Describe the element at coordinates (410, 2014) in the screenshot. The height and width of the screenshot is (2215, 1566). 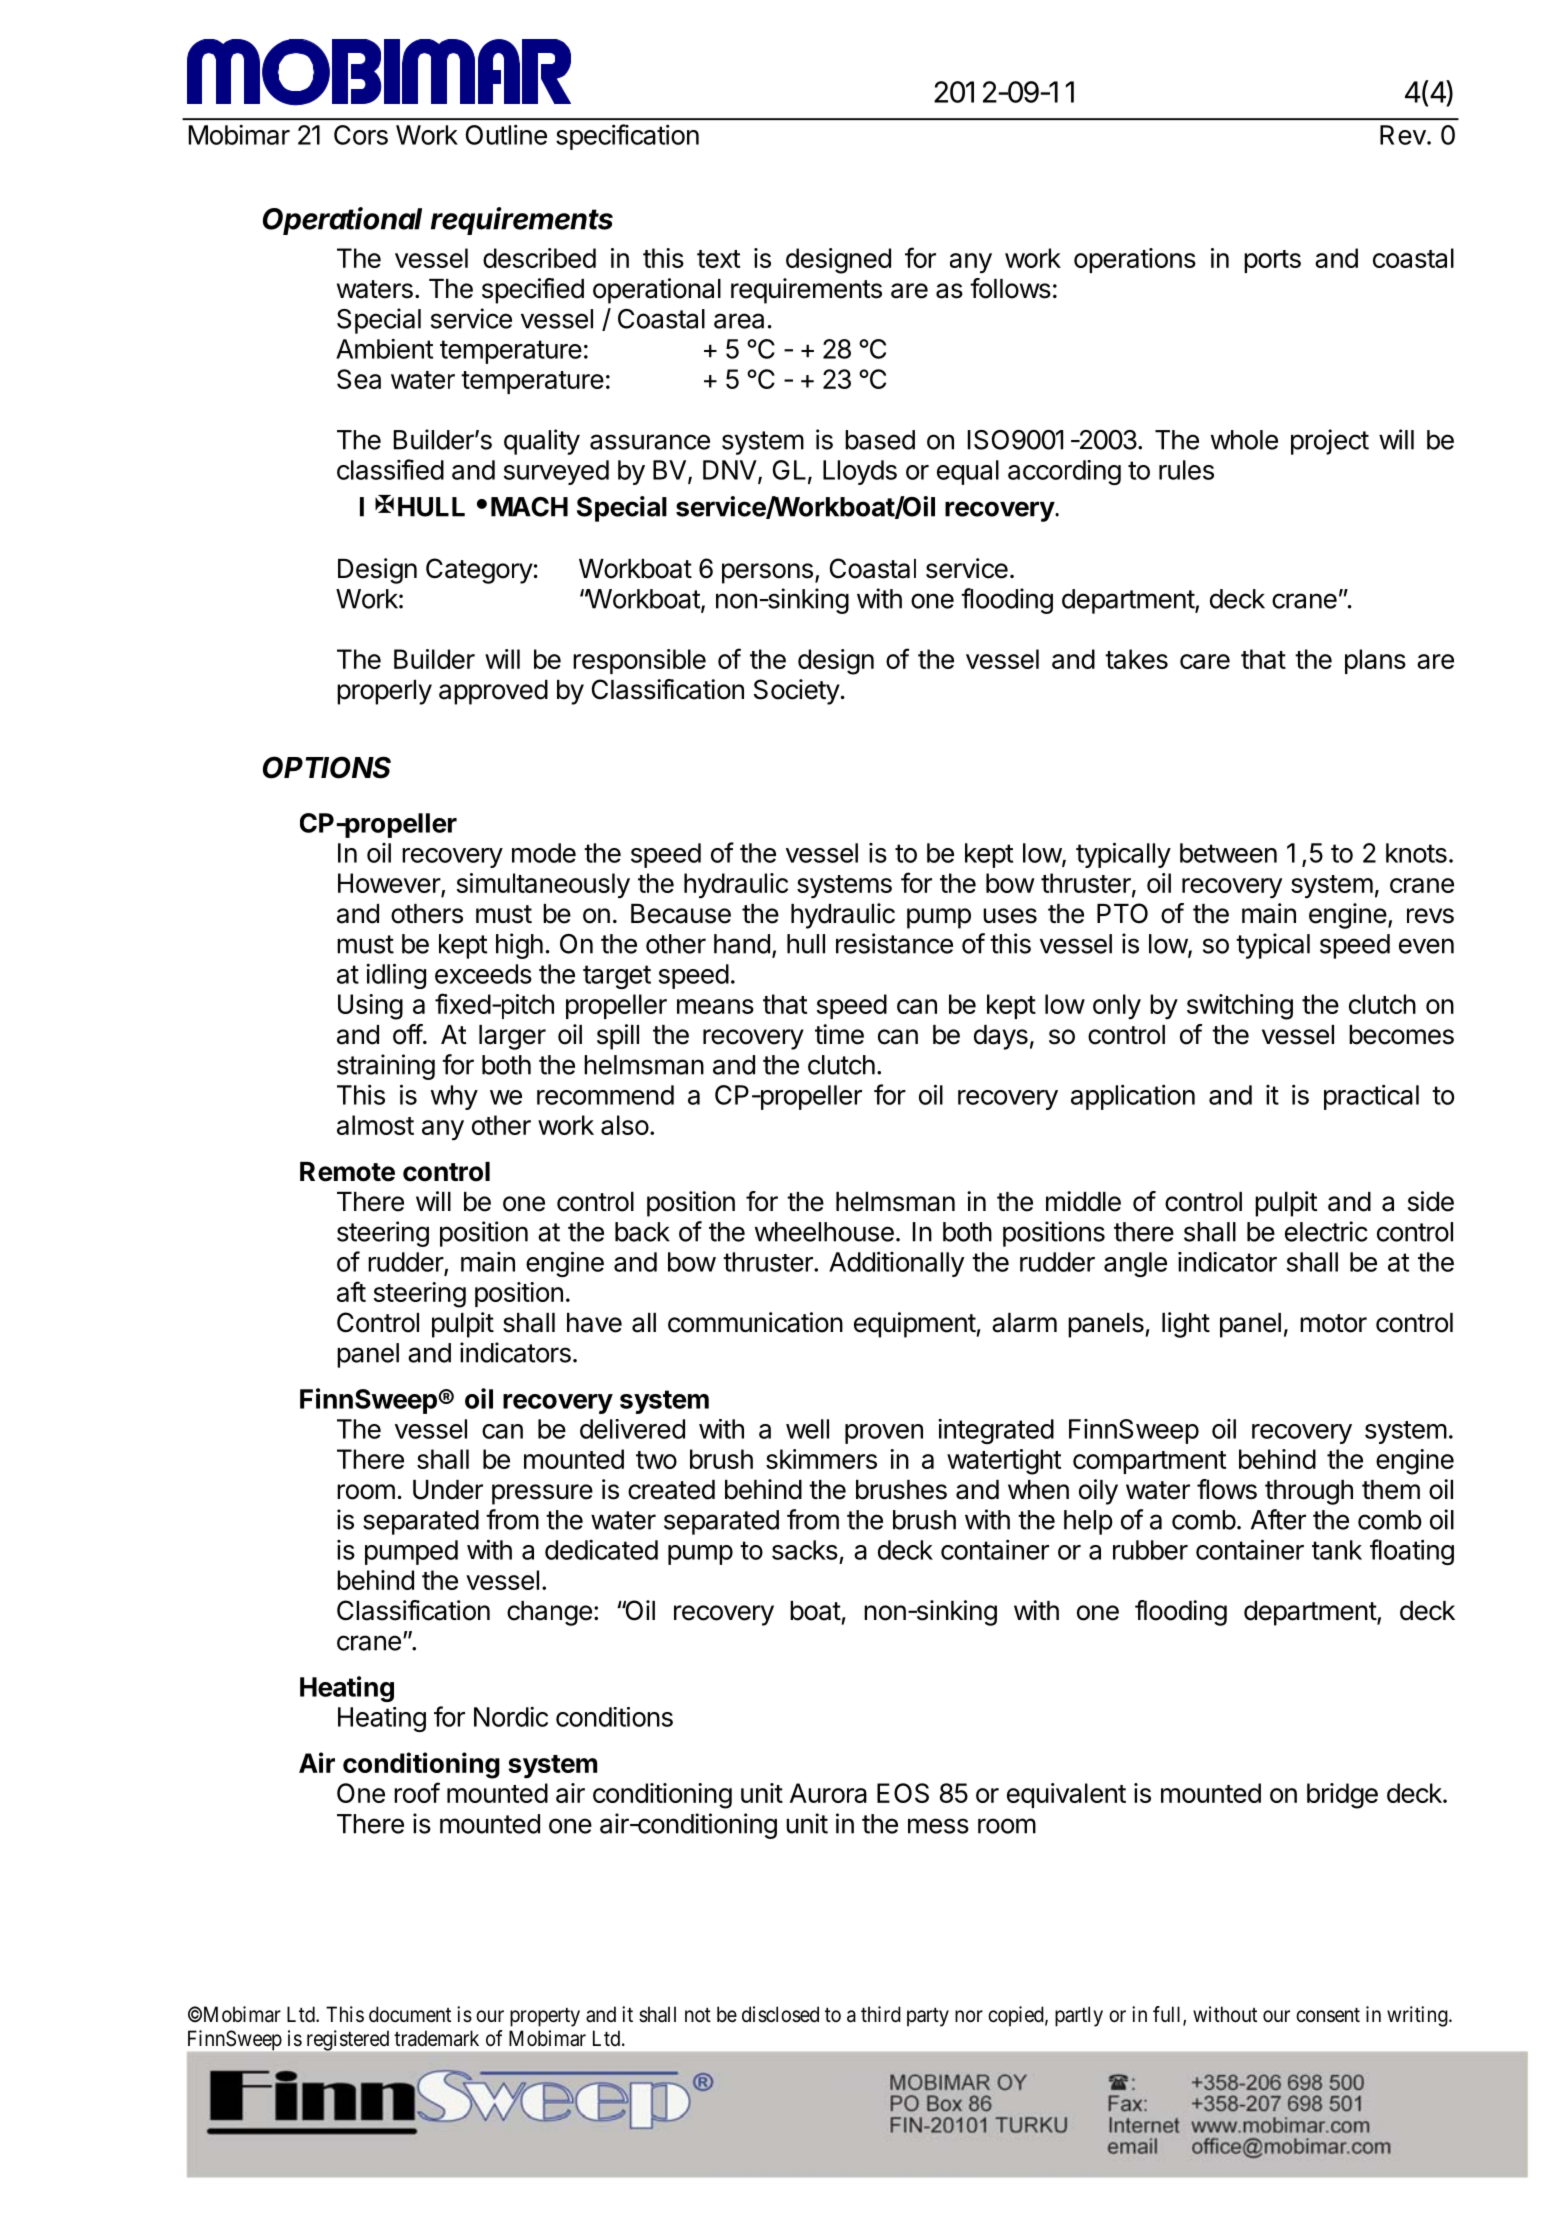
I see `document` at that location.
